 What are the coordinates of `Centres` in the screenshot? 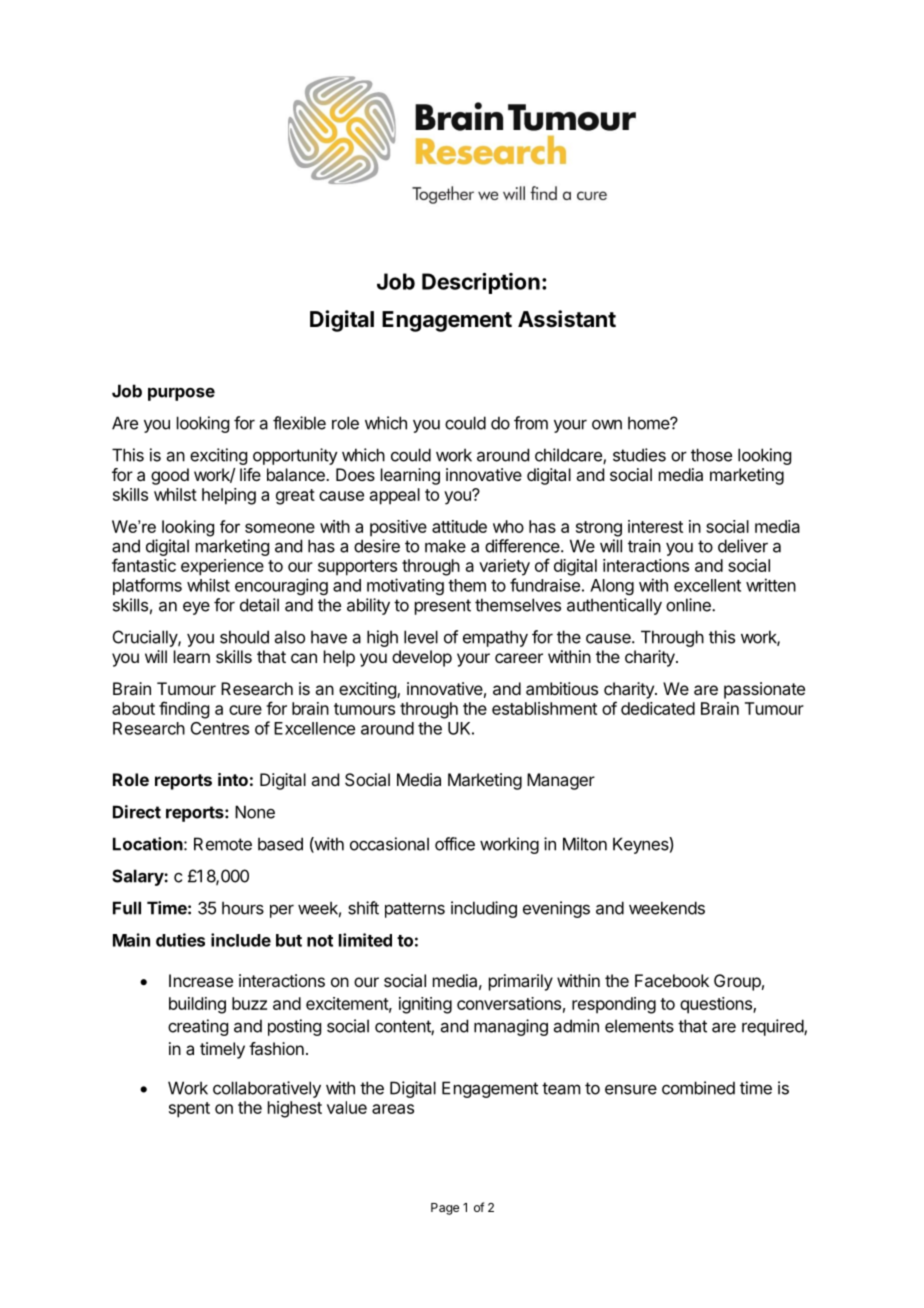 It's located at (220, 728).
